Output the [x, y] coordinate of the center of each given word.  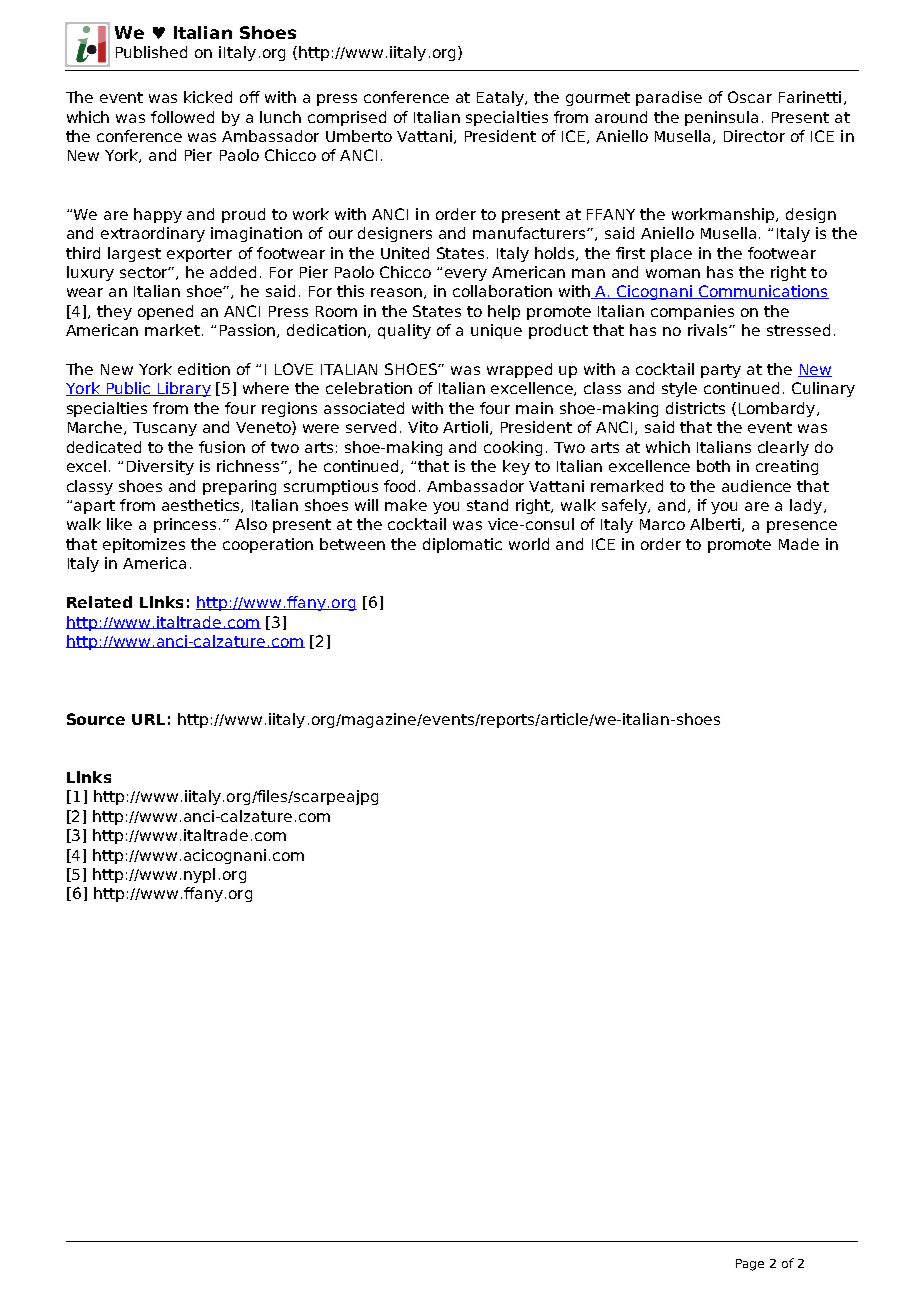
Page [750, 1265]
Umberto [359, 136]
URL [148, 719]
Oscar [750, 97]
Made [799, 544]
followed [182, 117]
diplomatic [462, 545]
